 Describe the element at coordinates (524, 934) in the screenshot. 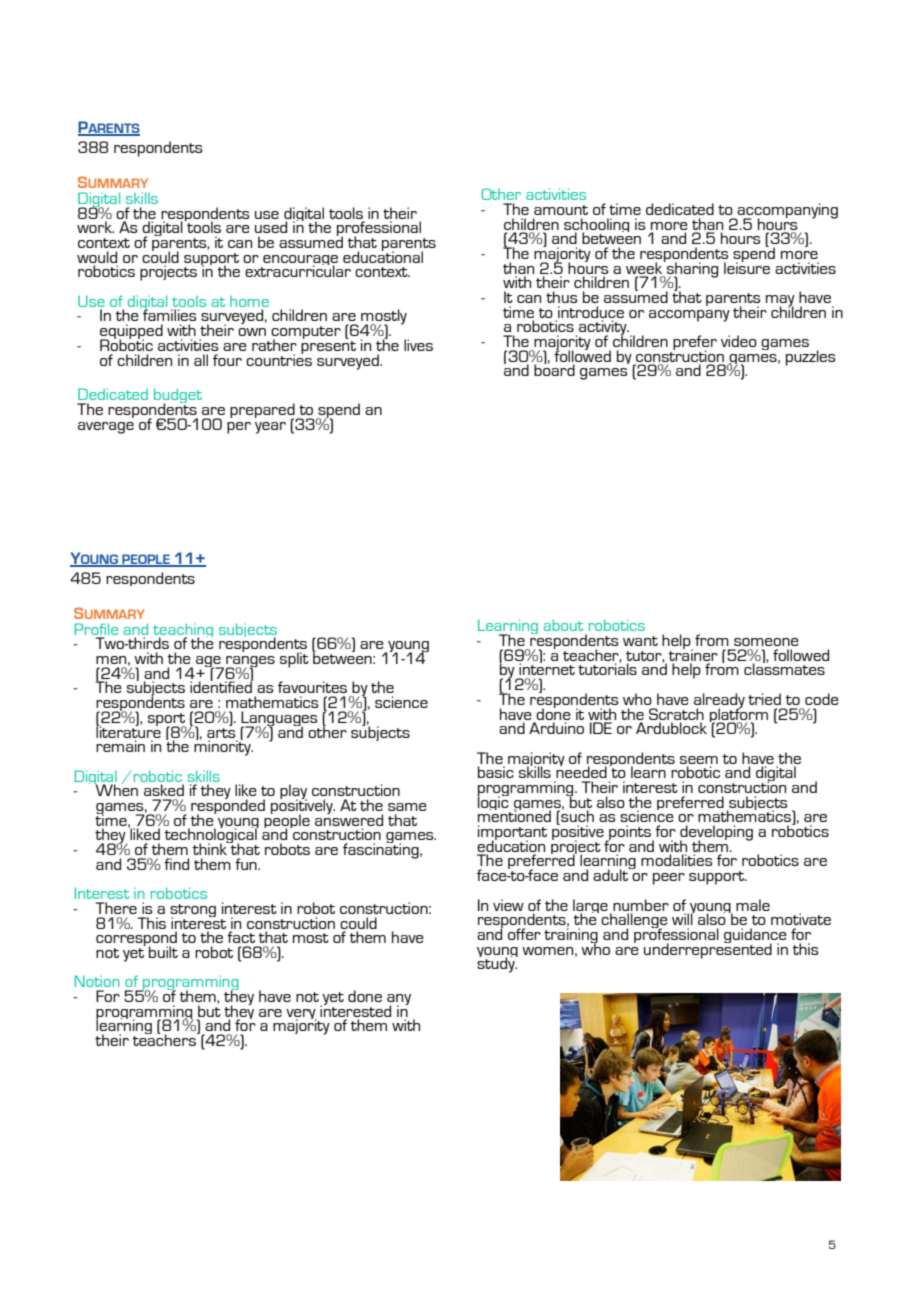

I see `offer` at that location.
